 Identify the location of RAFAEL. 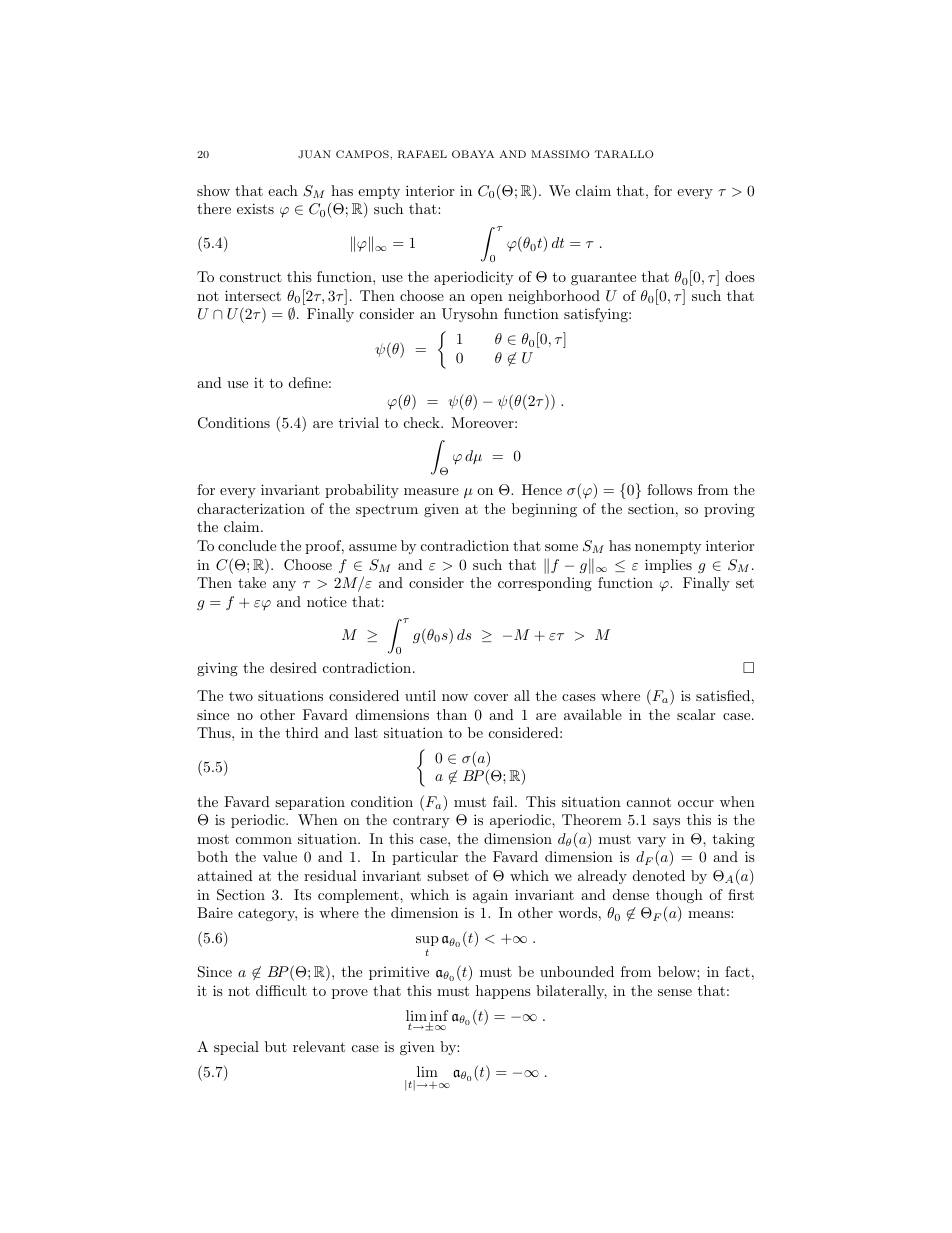
(422, 154).
